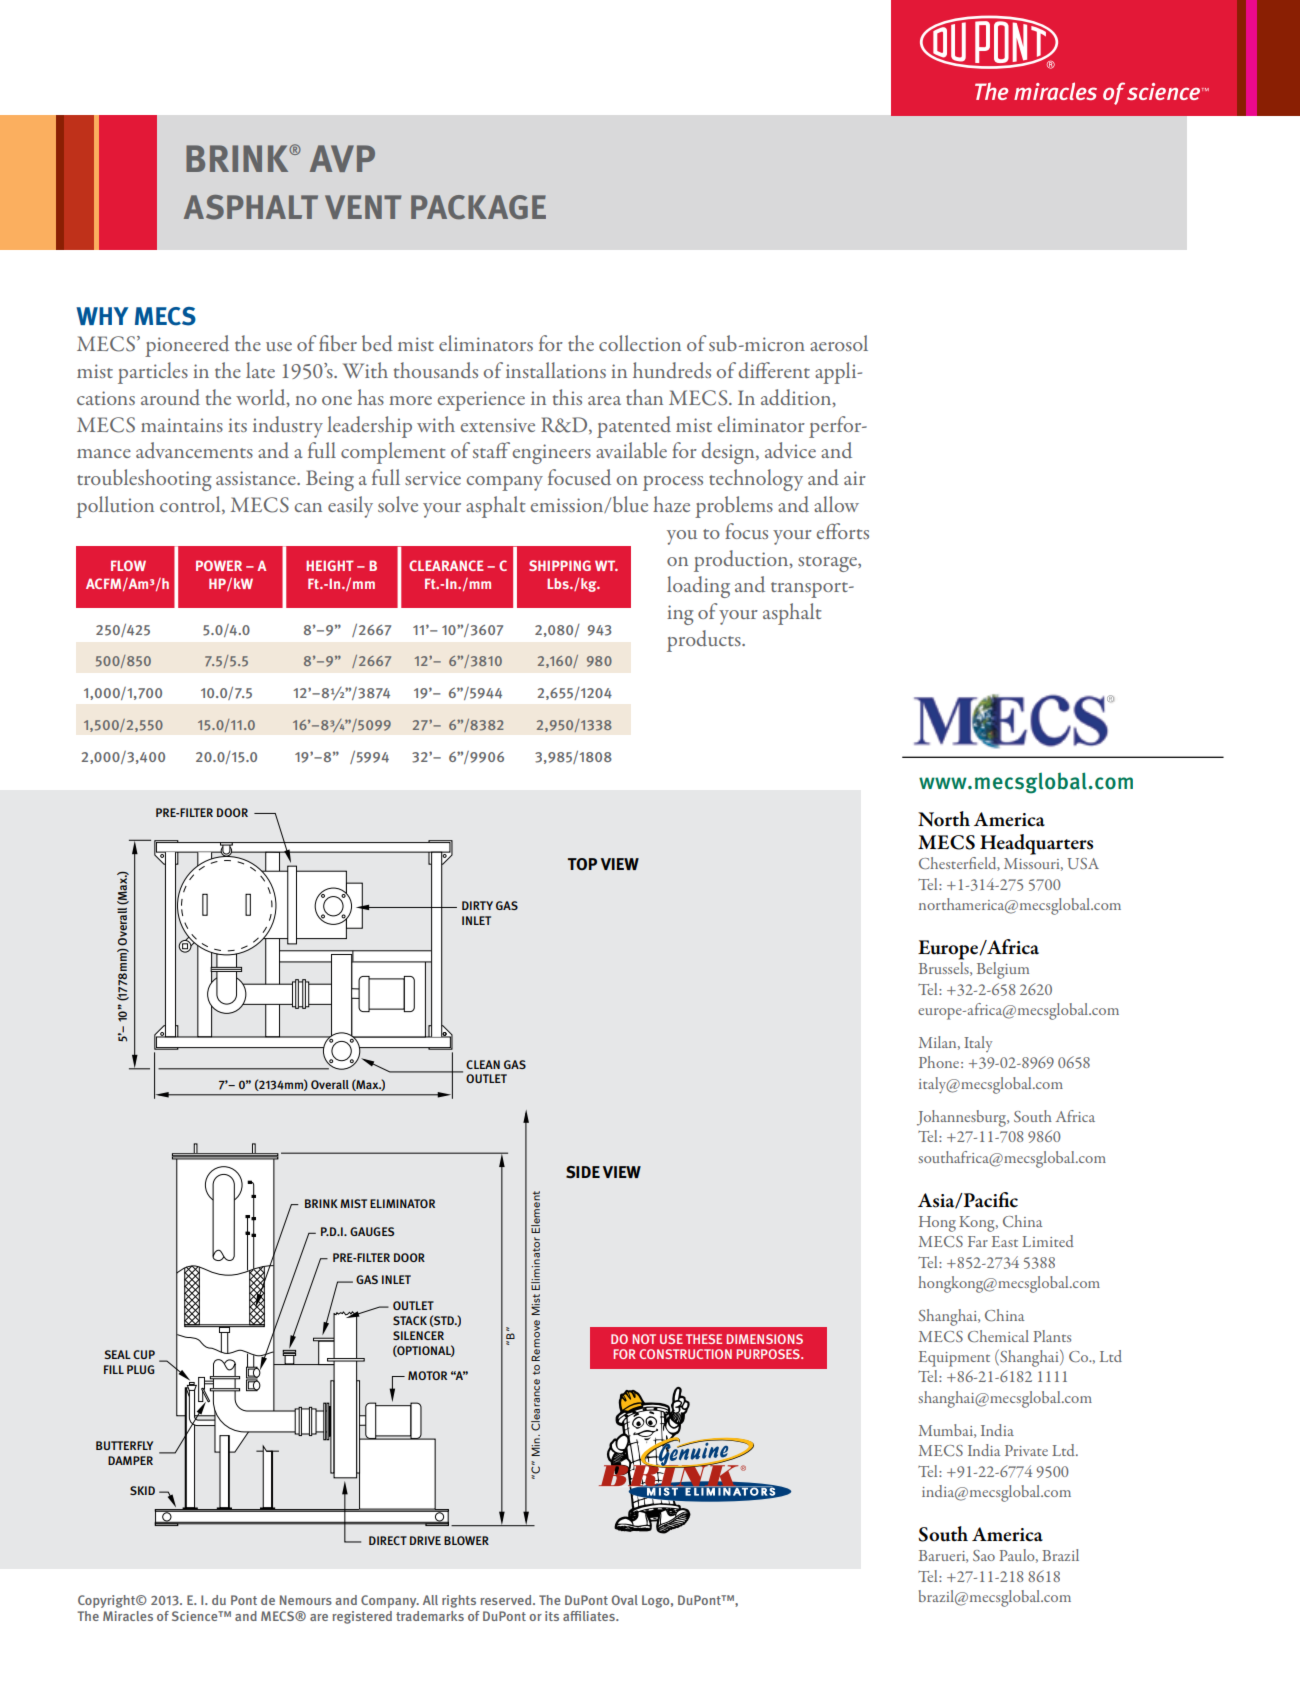 The image size is (1300, 1682). I want to click on POWER, so click(219, 565).
